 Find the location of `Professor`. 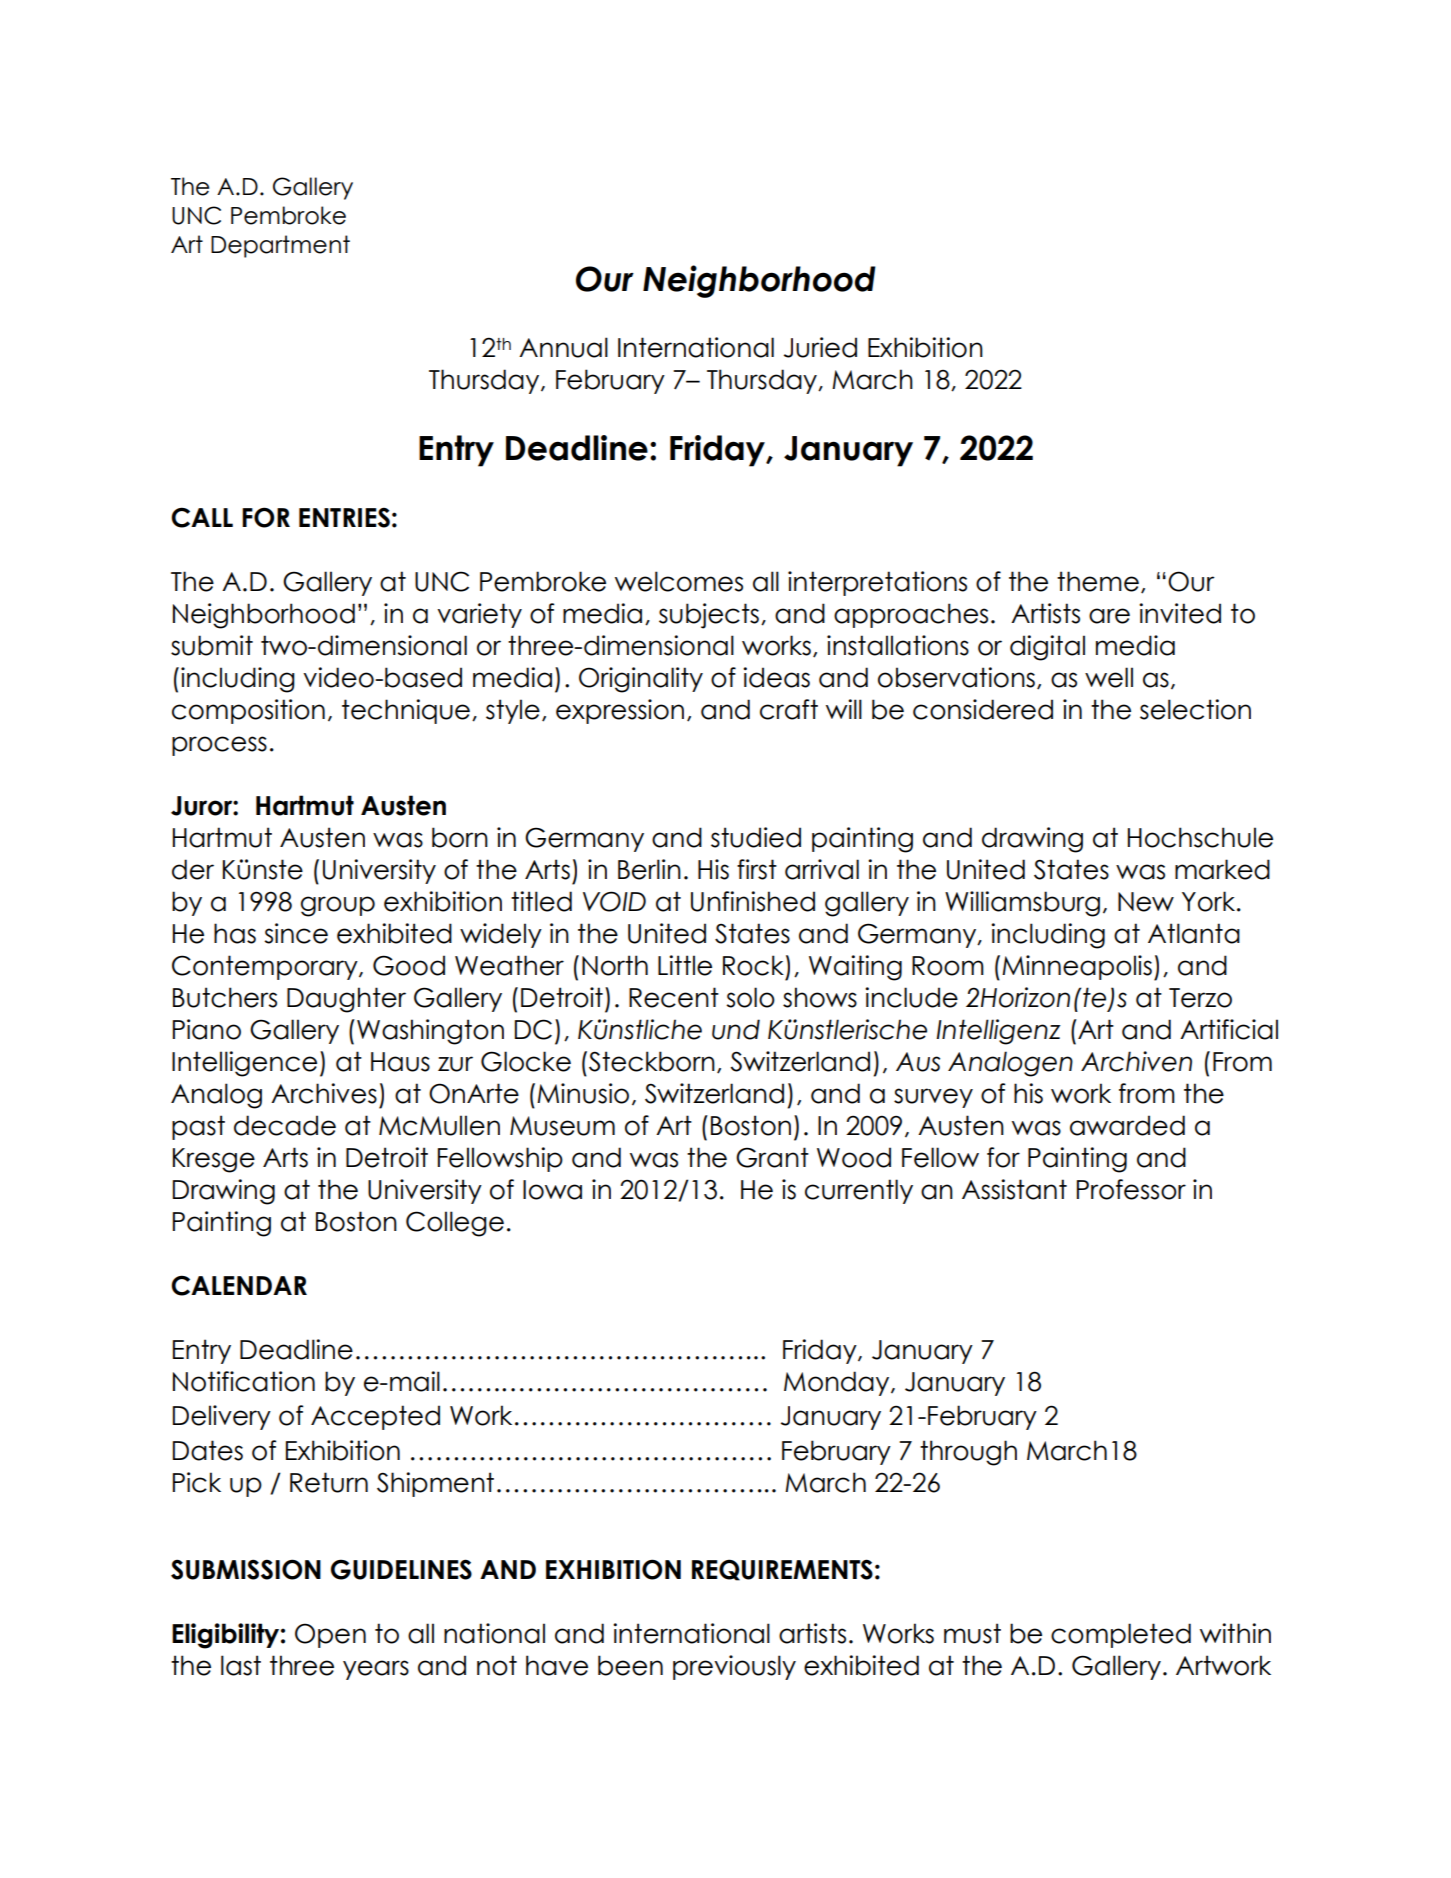

Professor is located at coordinates (1131, 1189).
